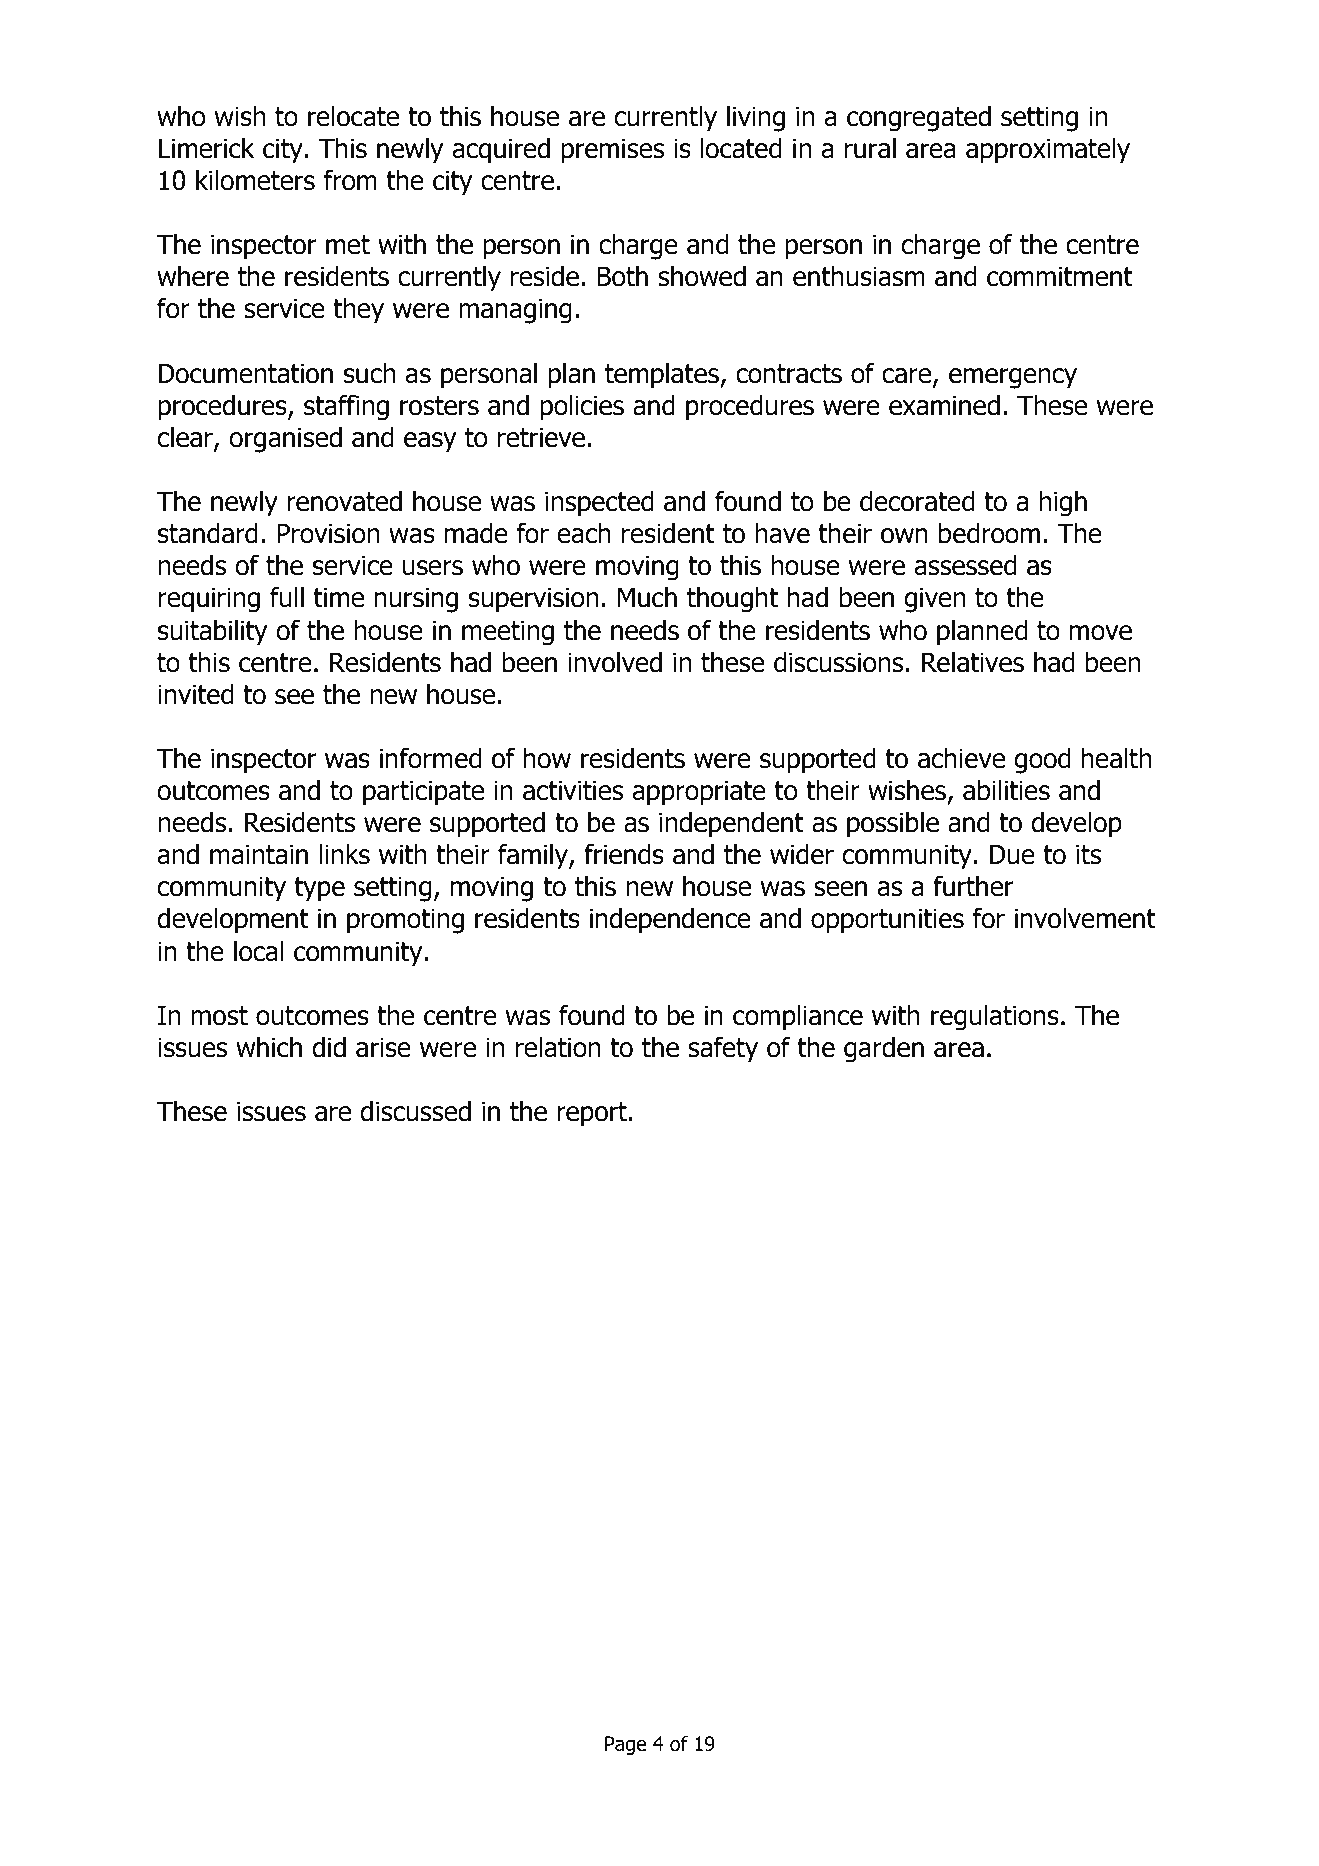 This image has width=1319, height=1866. What do you see at coordinates (593, 1114) in the image?
I see `report` at bounding box center [593, 1114].
